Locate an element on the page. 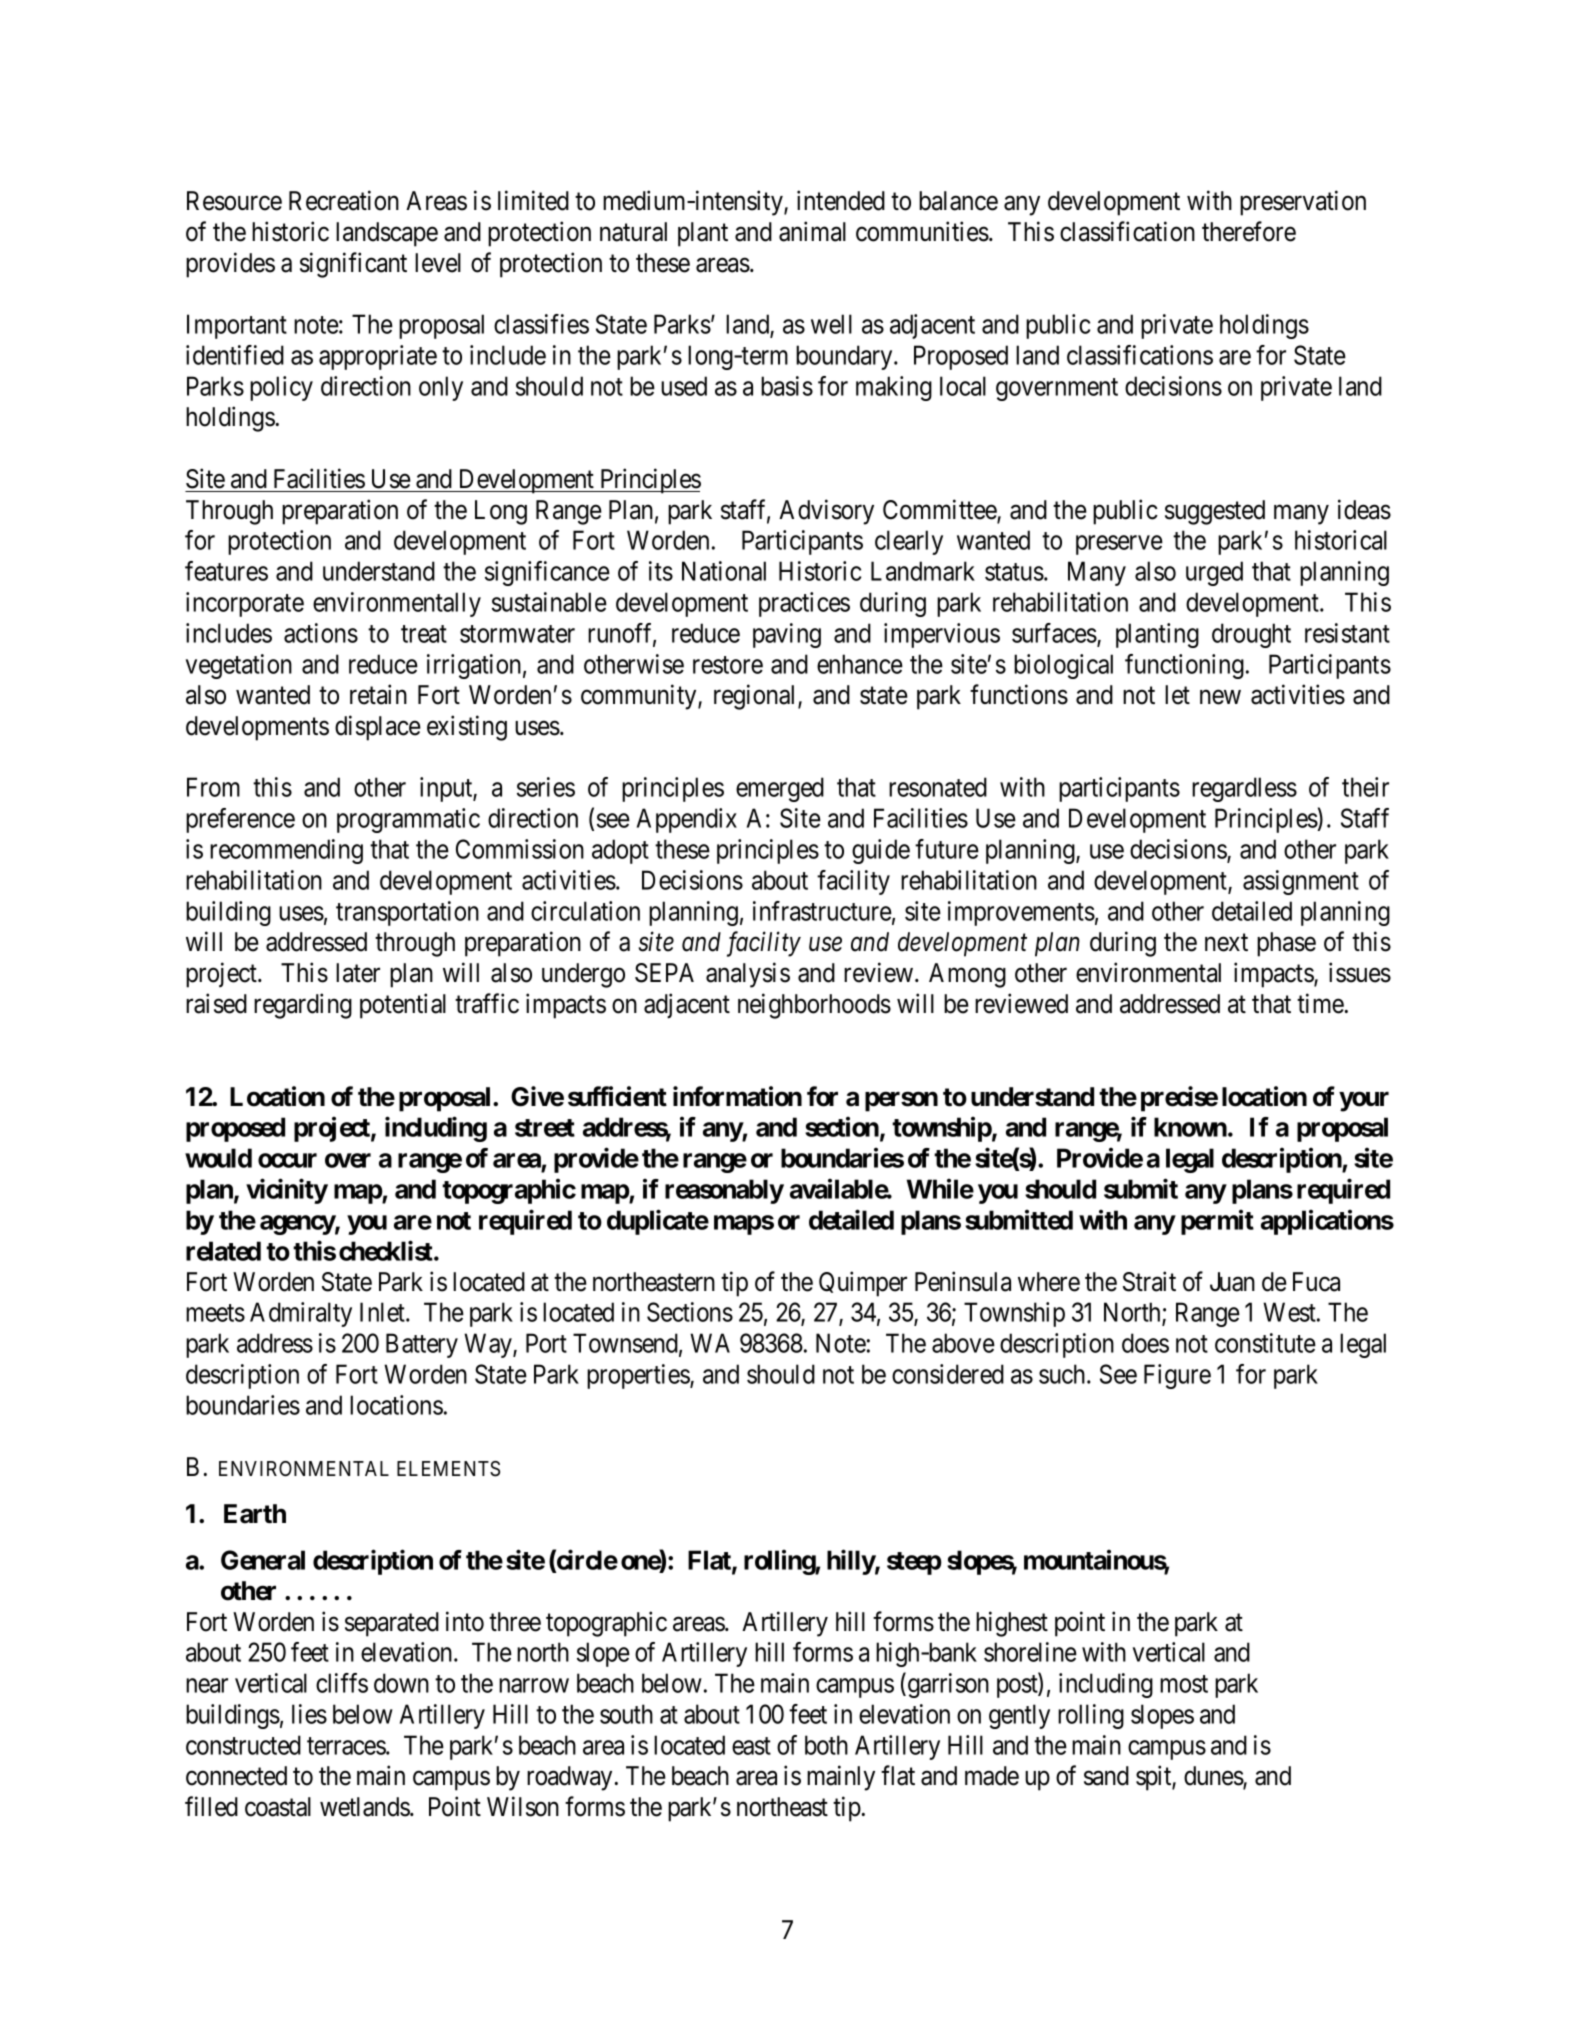  both is located at coordinates (826, 1745).
